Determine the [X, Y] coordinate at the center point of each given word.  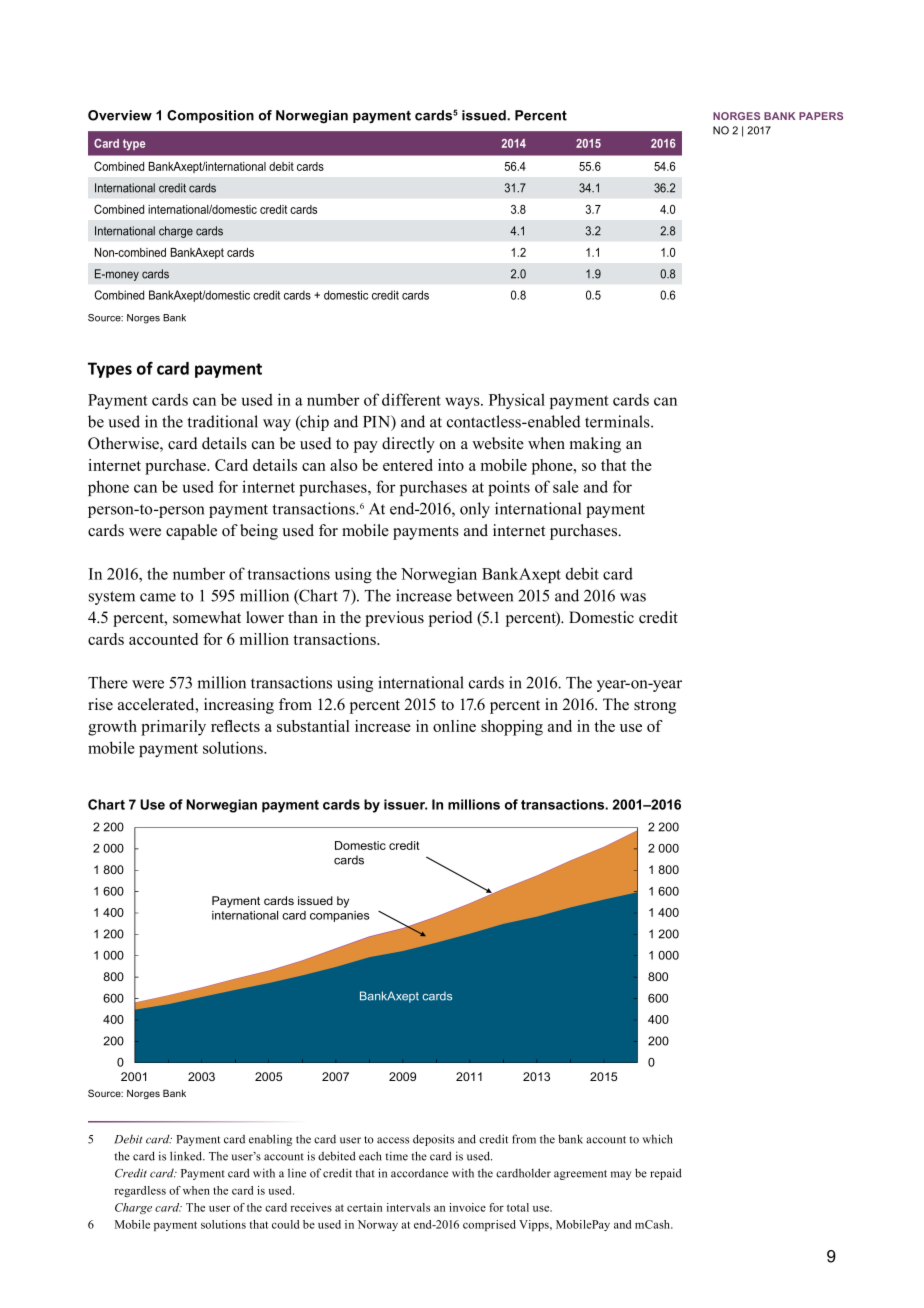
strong [655, 707]
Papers [821, 116]
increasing [239, 706]
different [411, 399]
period [450, 619]
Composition [210, 116]
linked [187, 1156]
